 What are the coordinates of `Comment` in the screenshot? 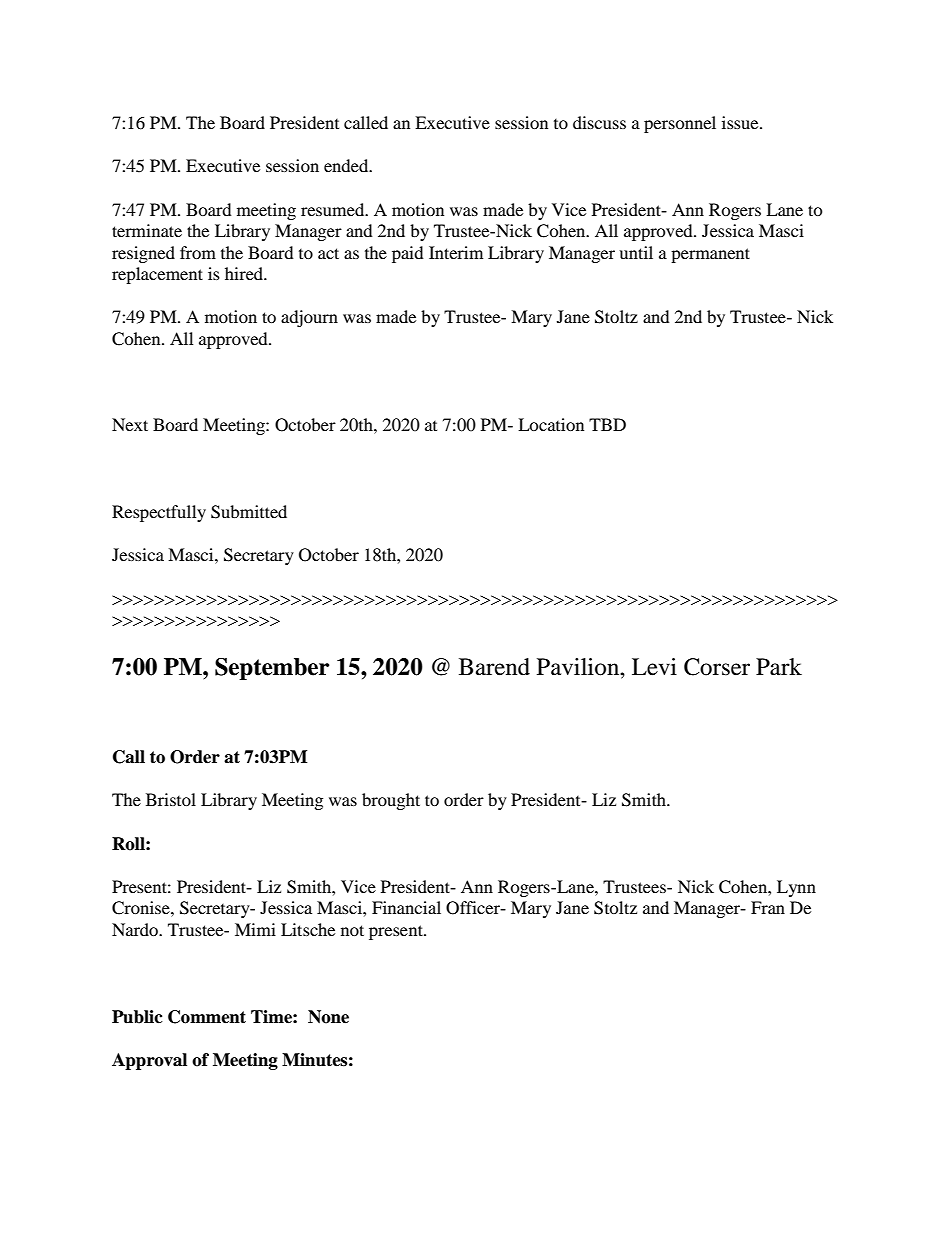 It's located at (207, 1017).
